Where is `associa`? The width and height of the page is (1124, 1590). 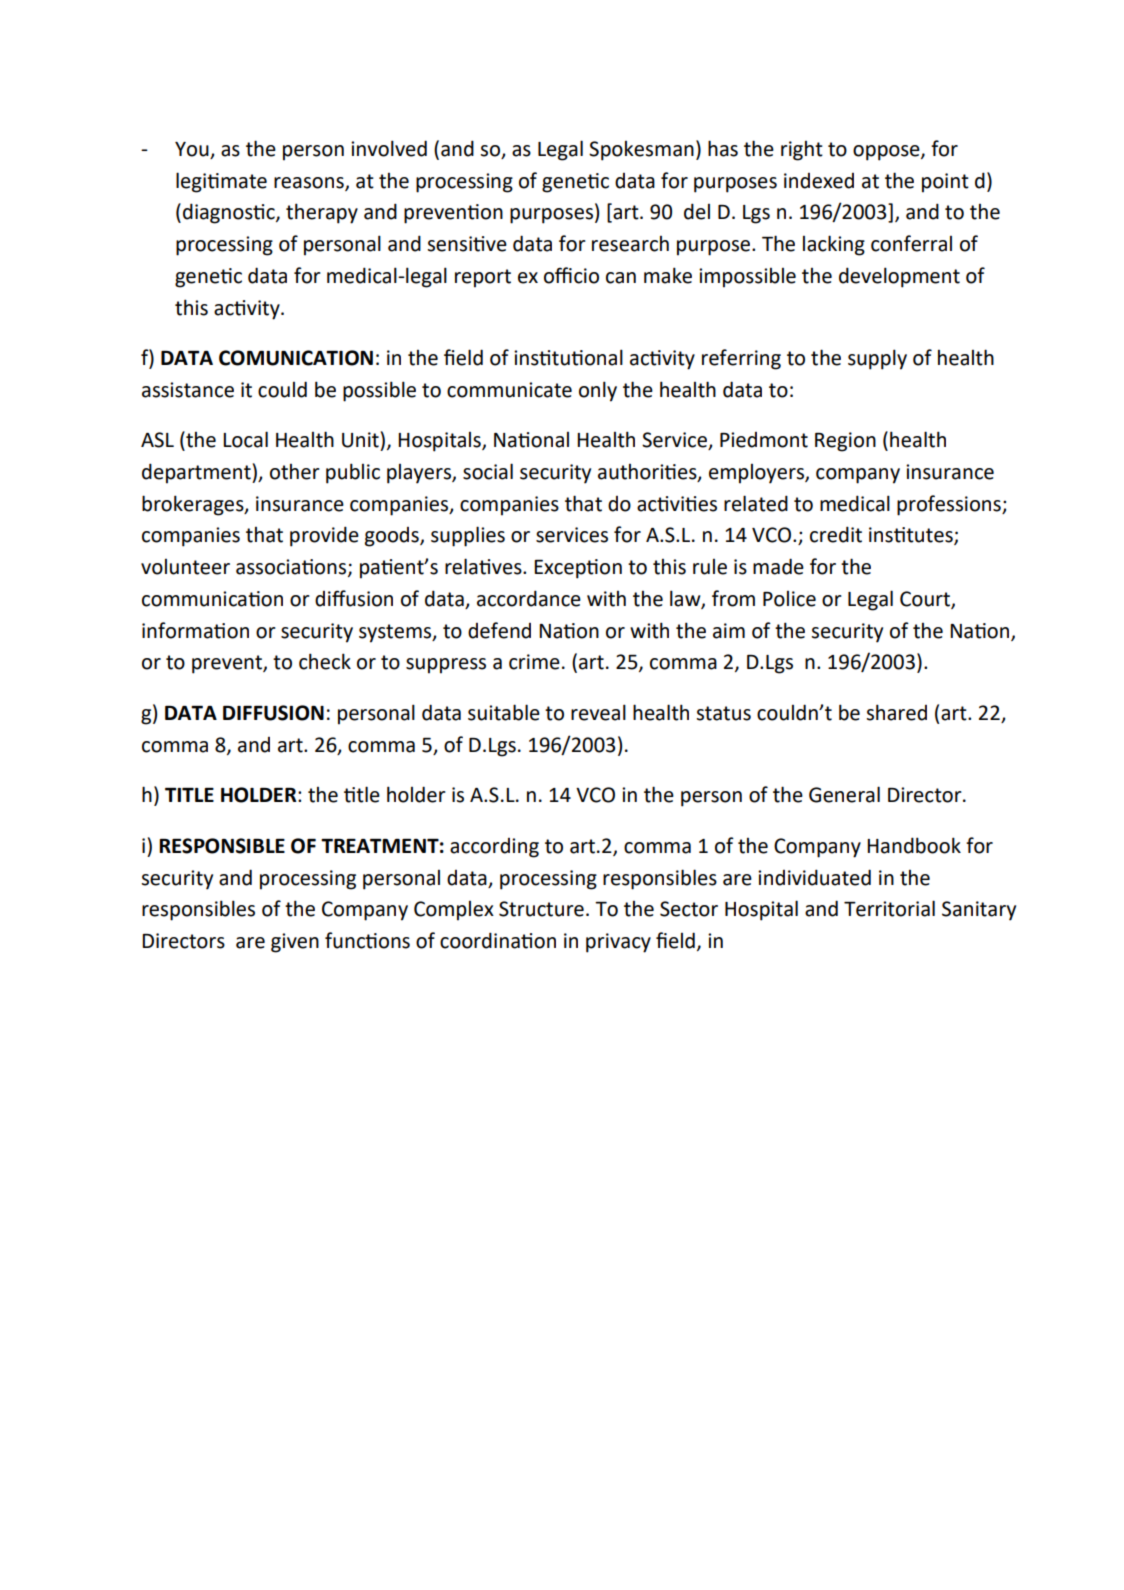
associa is located at coordinates (268, 567).
